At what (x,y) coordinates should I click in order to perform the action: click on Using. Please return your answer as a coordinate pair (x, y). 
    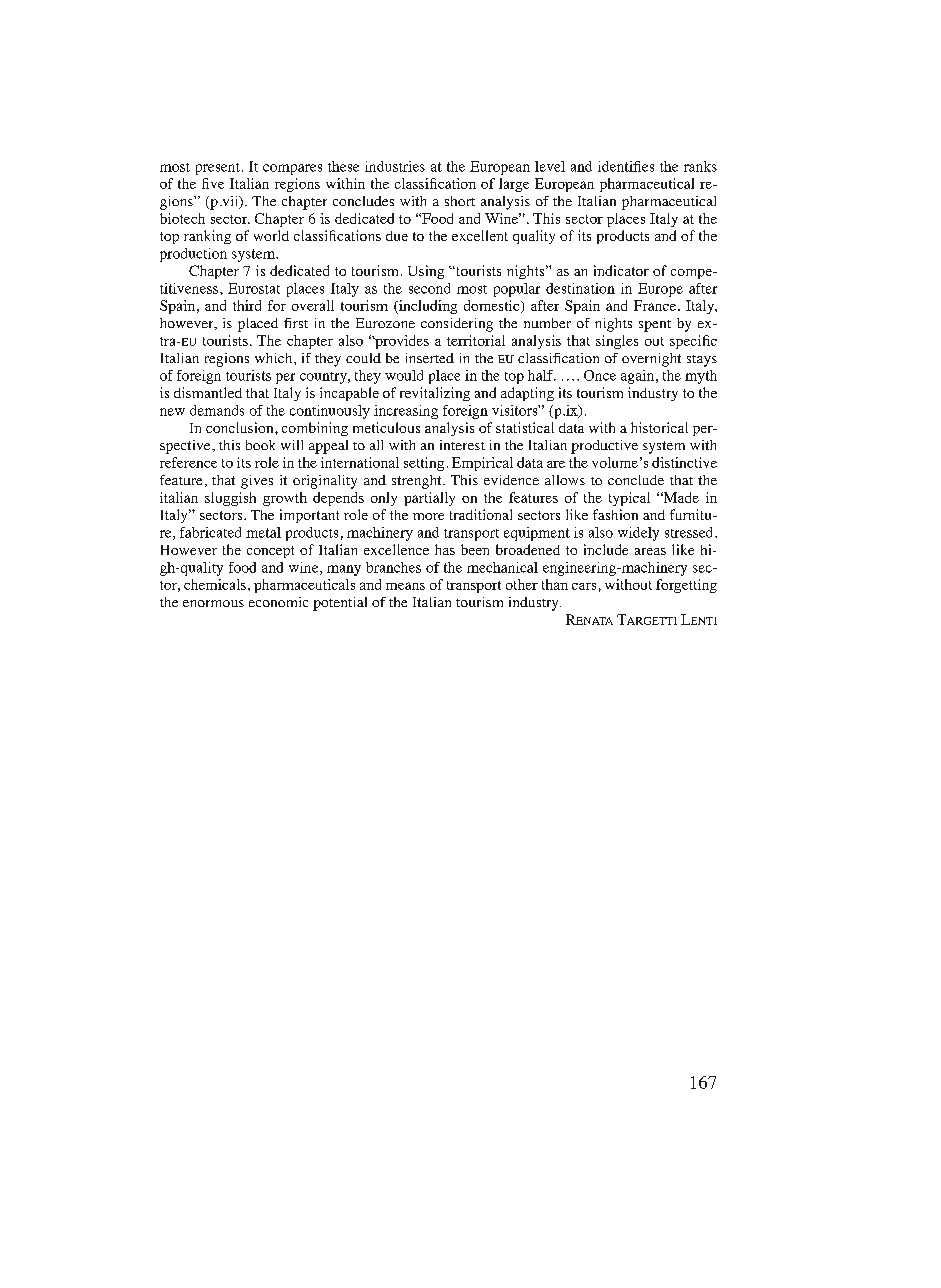
    Looking at the image, I should click on (426, 272).
